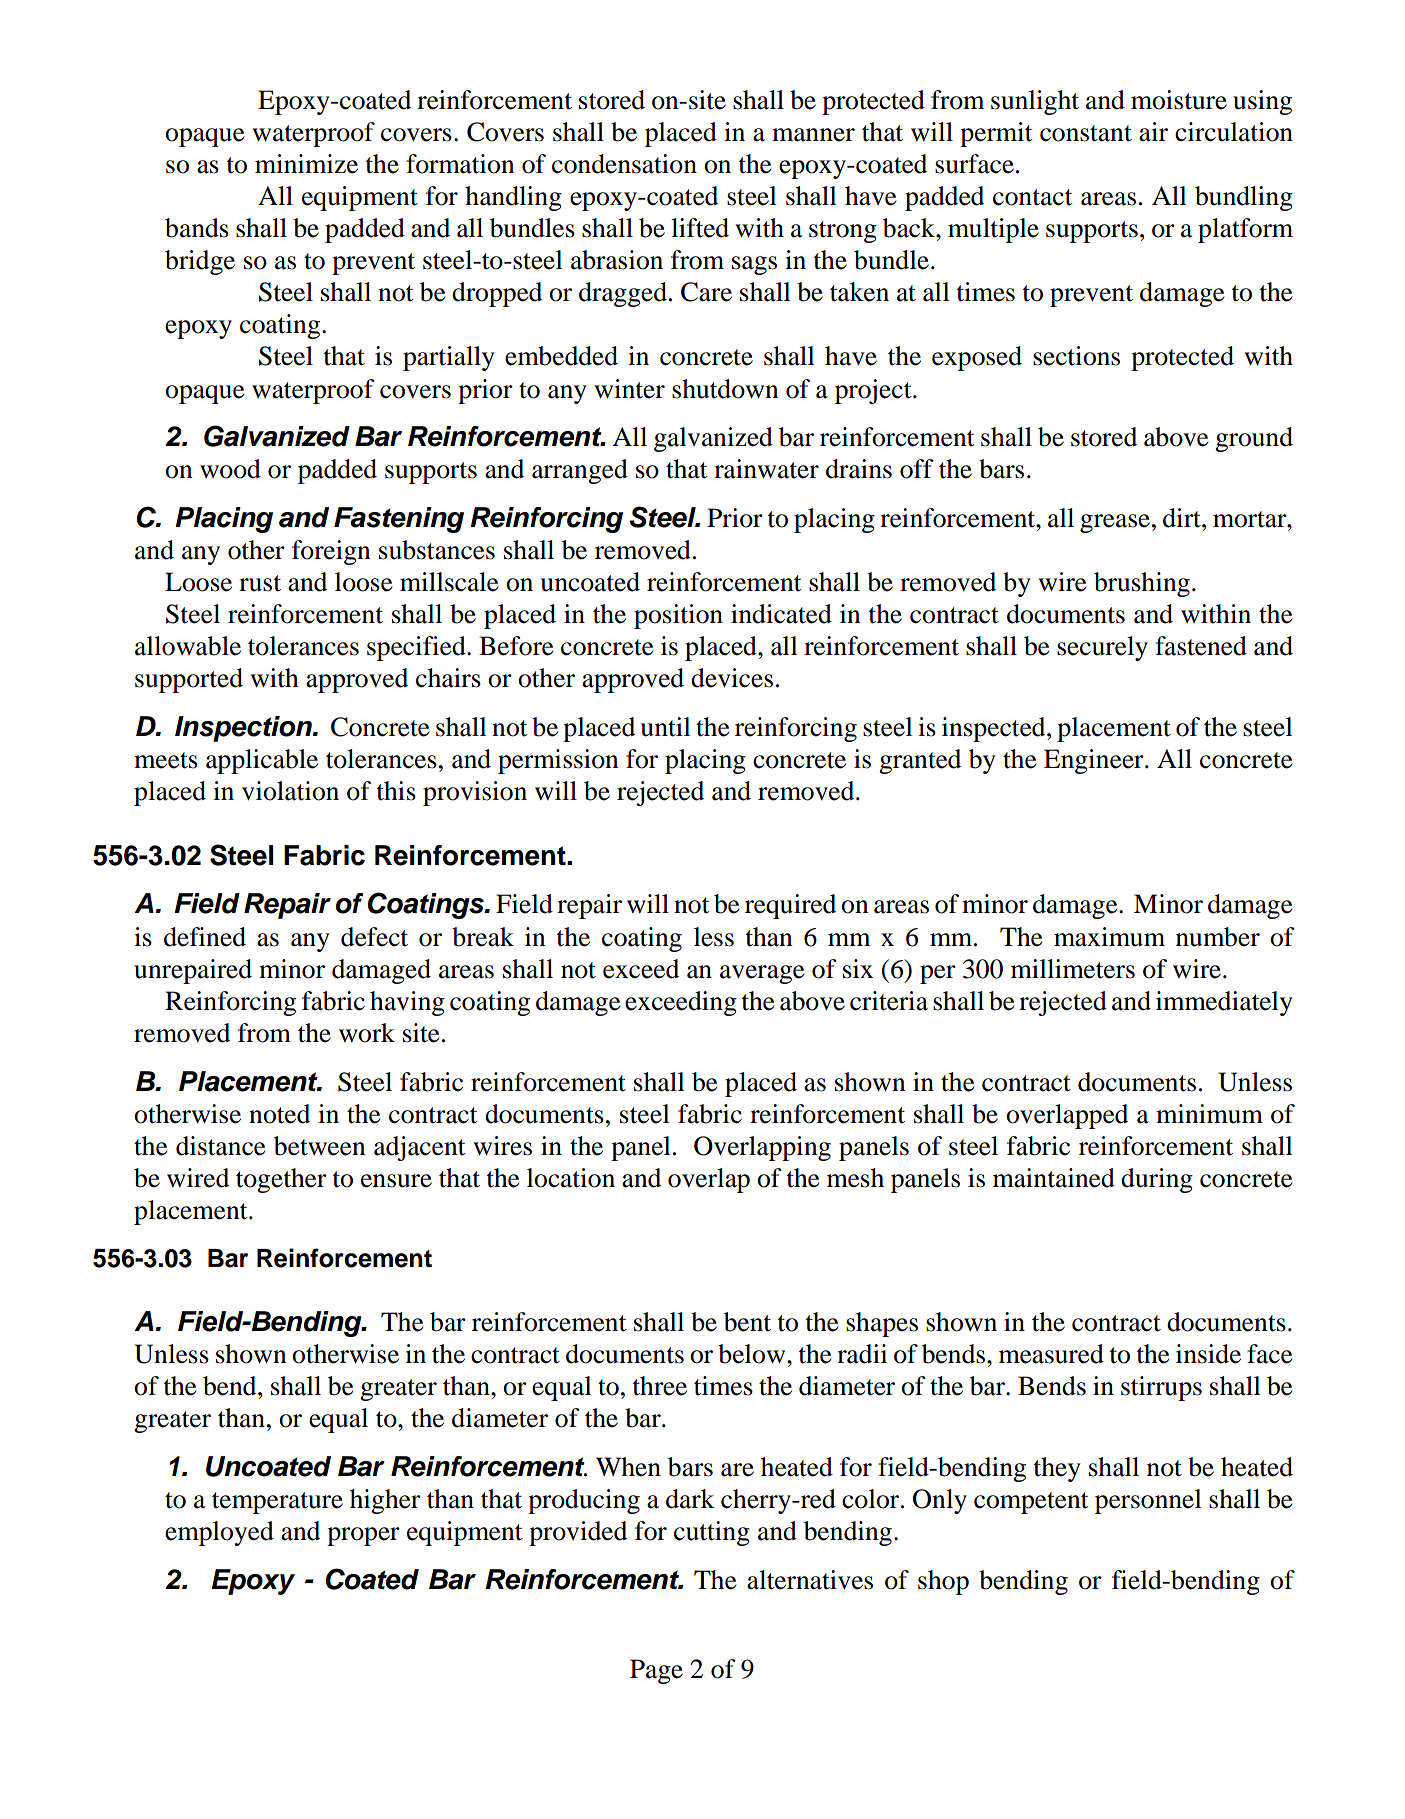  Describe the element at coordinates (1086, 133) in the screenshot. I see `constant` at that location.
